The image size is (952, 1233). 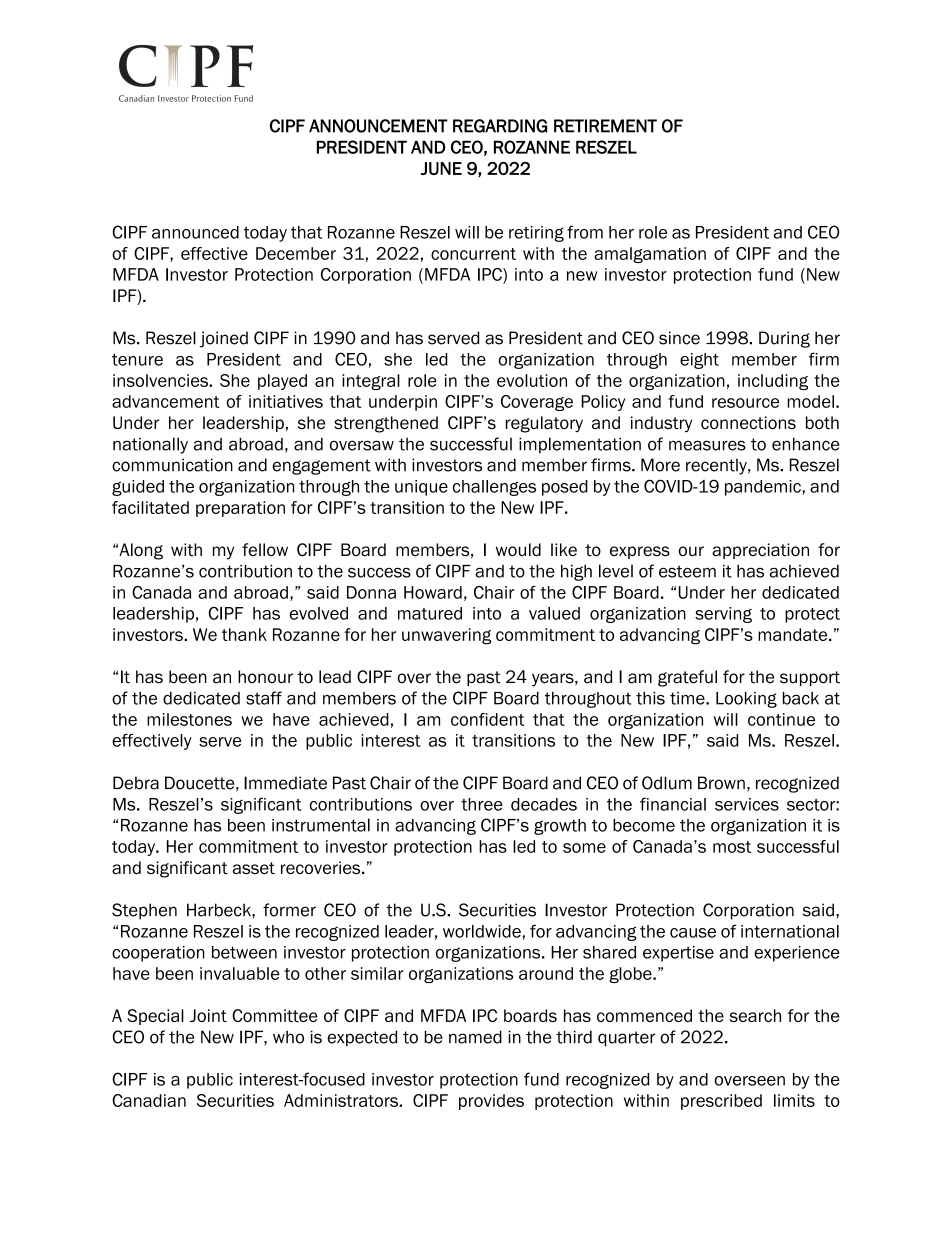 What do you see at coordinates (244, 634) in the screenshot?
I see `thank` at bounding box center [244, 634].
